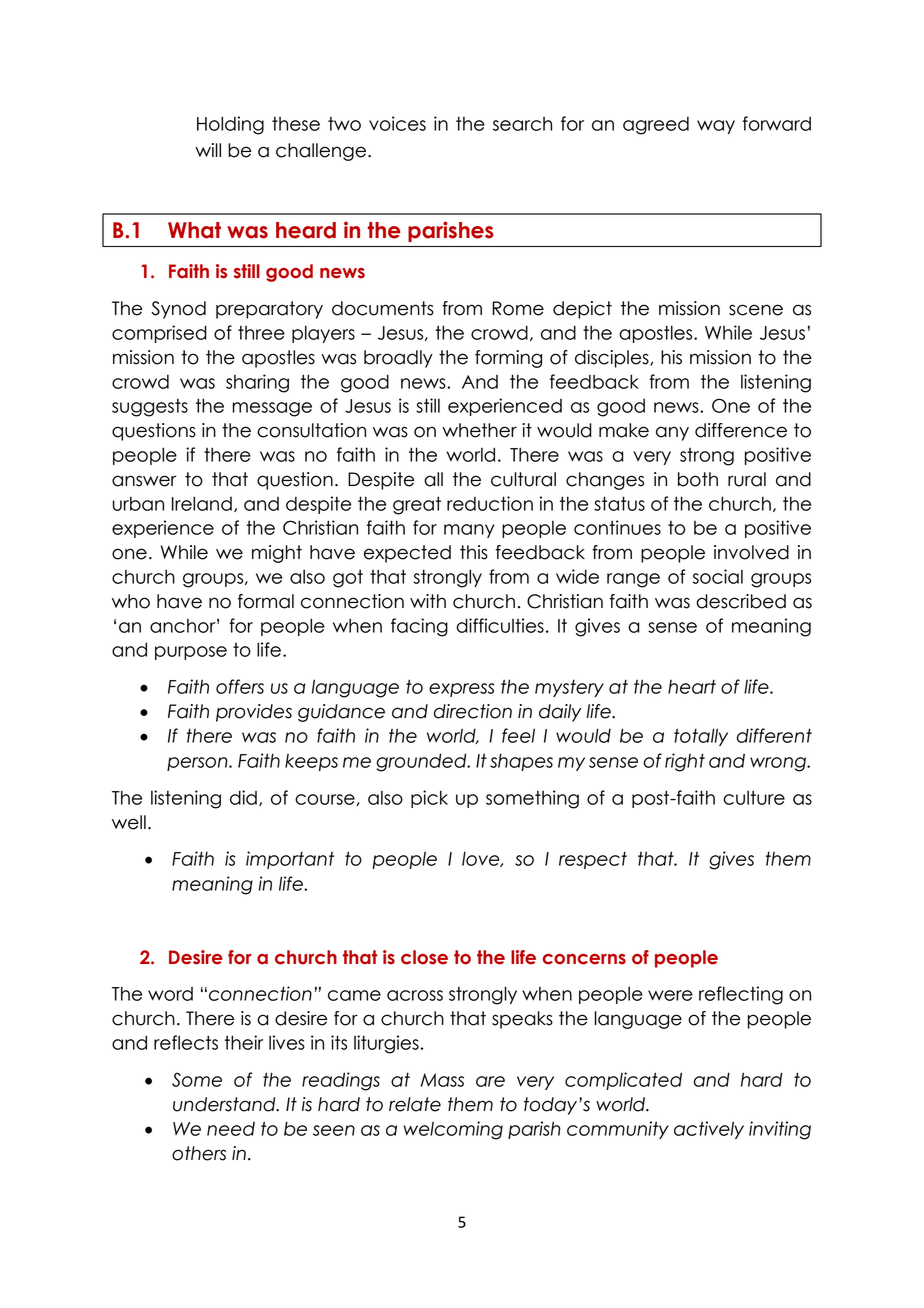 The width and height of the screenshot is (924, 1308). What do you see at coordinates (397, 123) in the screenshot?
I see `voices` at bounding box center [397, 123].
